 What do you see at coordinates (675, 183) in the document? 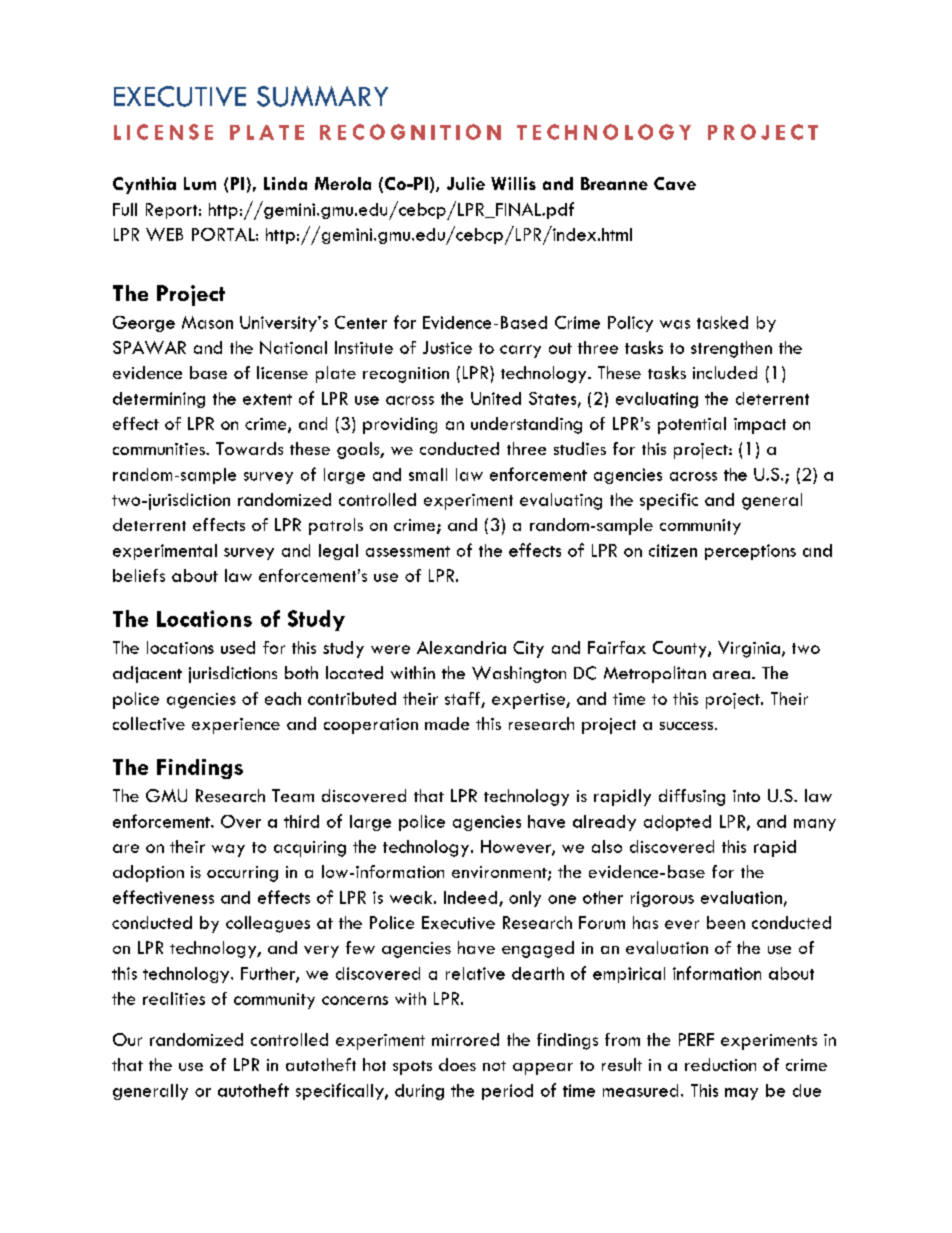
I see `Cave` at bounding box center [675, 183].
